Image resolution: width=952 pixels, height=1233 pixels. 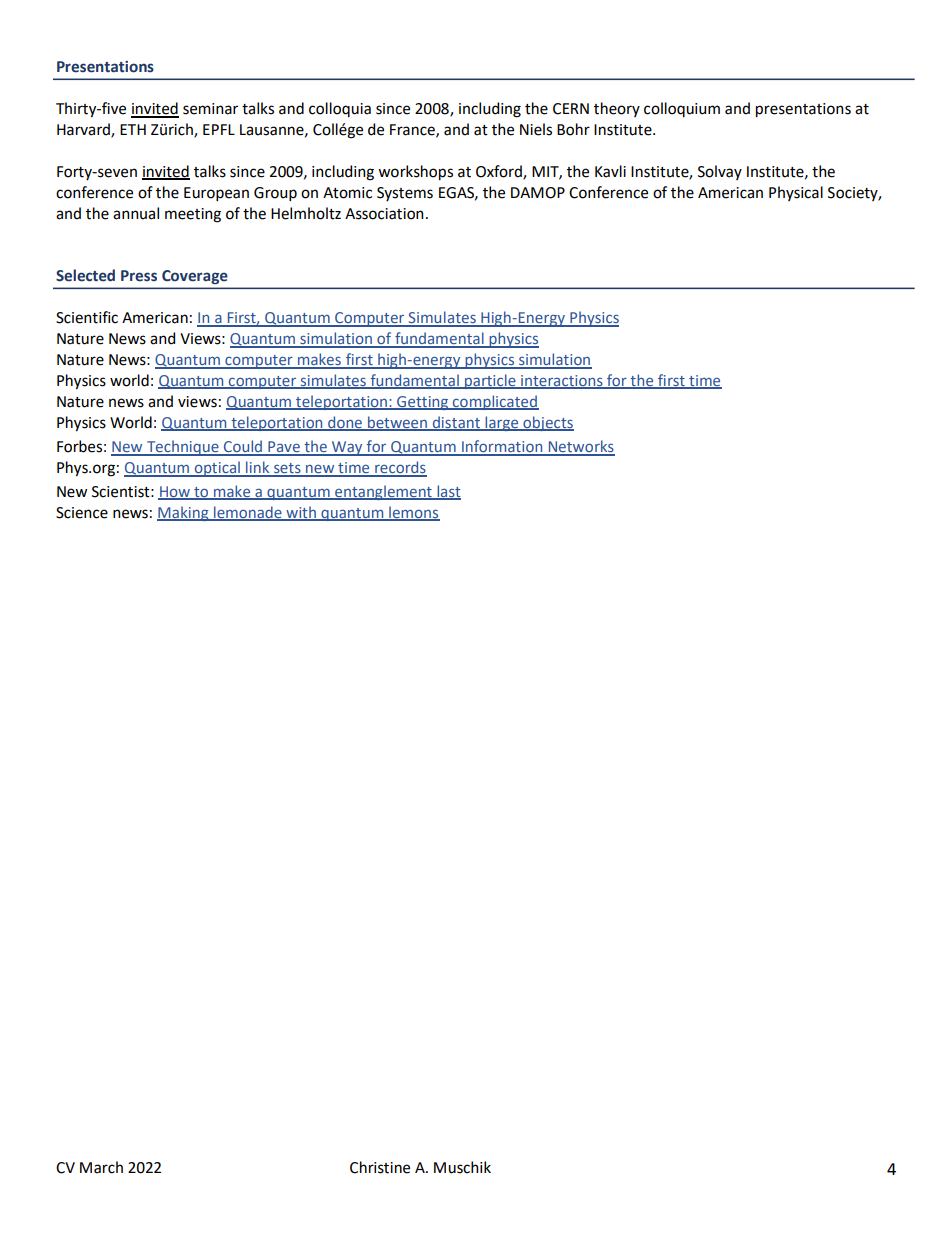 I want to click on Networks, so click(x=580, y=447).
